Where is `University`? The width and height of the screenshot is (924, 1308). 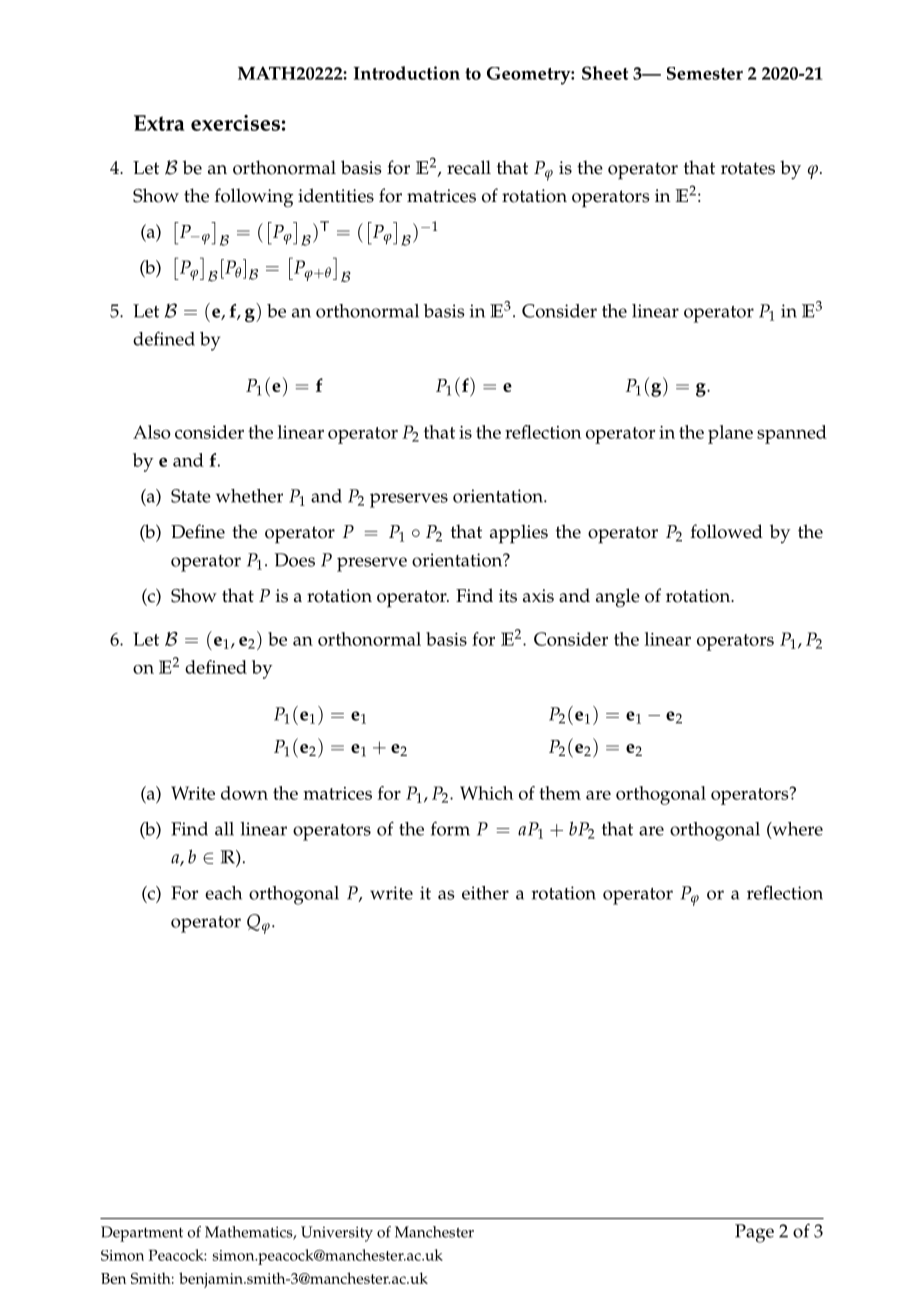 University is located at coordinates (337, 1234).
